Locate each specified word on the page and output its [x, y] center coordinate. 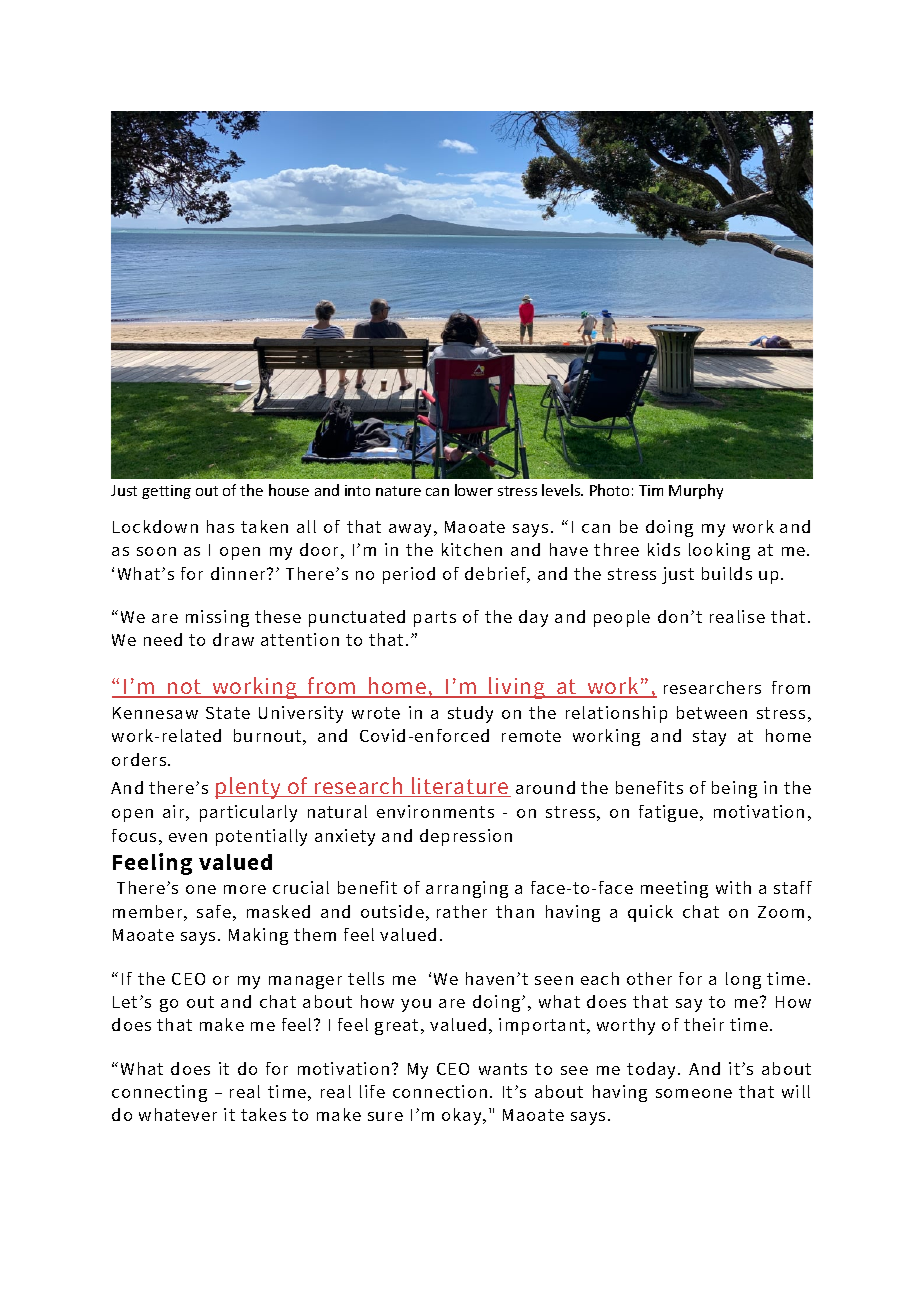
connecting [159, 1093]
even [188, 837]
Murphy [696, 491]
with [733, 887]
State [228, 713]
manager [305, 982]
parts [435, 619]
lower [474, 490]
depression [466, 837]
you [416, 1005]
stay [709, 738]
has [220, 526]
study [470, 714]
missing [217, 618]
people [622, 618]
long [743, 980]
